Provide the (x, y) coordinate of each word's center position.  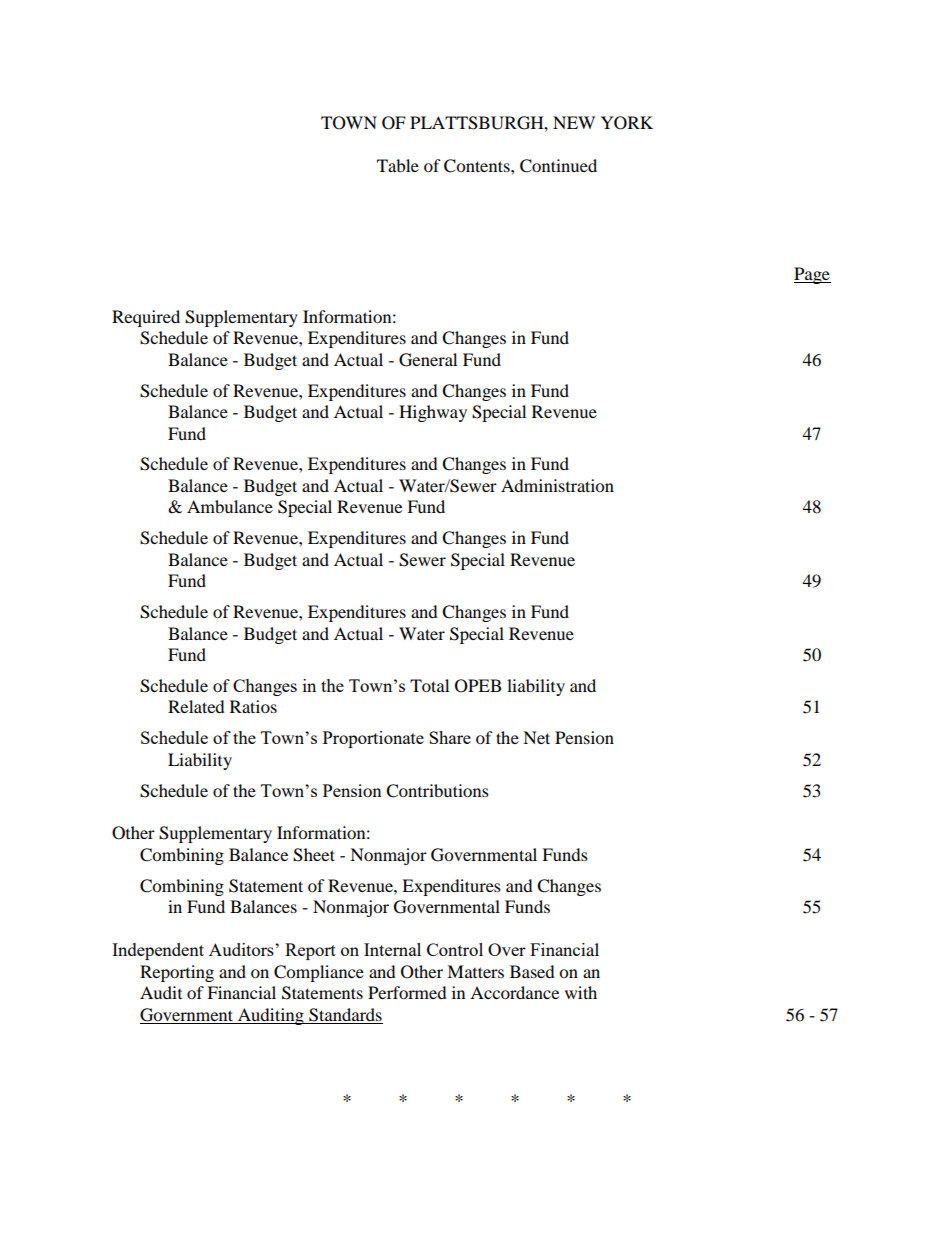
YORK (627, 123)
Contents (478, 166)
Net (536, 737)
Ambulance (230, 506)
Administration (557, 485)
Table (398, 165)
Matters (475, 971)
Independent (158, 951)
